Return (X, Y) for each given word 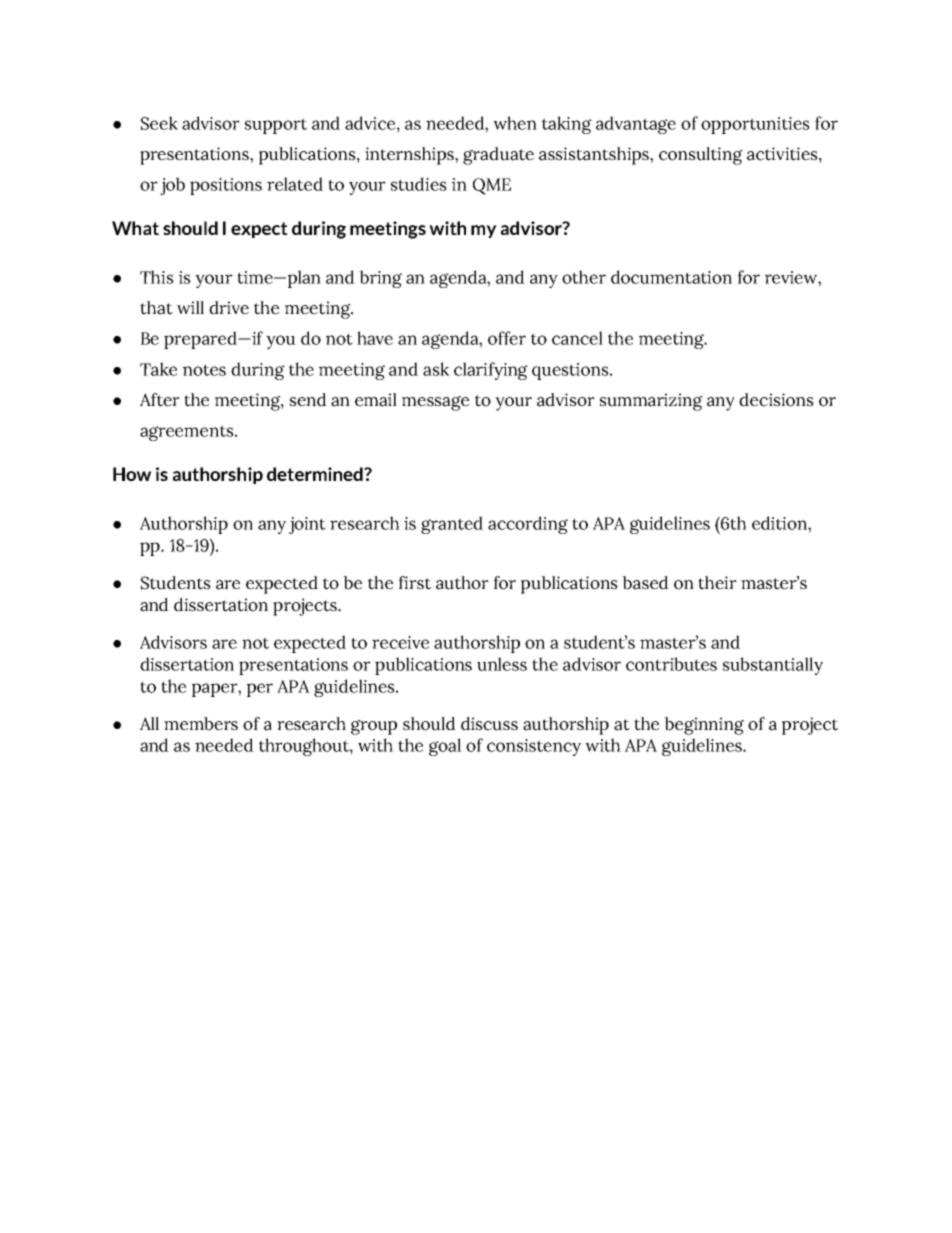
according (528, 525)
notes (204, 370)
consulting (701, 156)
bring (380, 279)
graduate (498, 156)
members (201, 724)
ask (436, 369)
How (132, 474)
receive (400, 642)
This (157, 277)
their (717, 583)
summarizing (651, 402)
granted (452, 525)
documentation (671, 277)
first (414, 583)
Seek (159, 123)
